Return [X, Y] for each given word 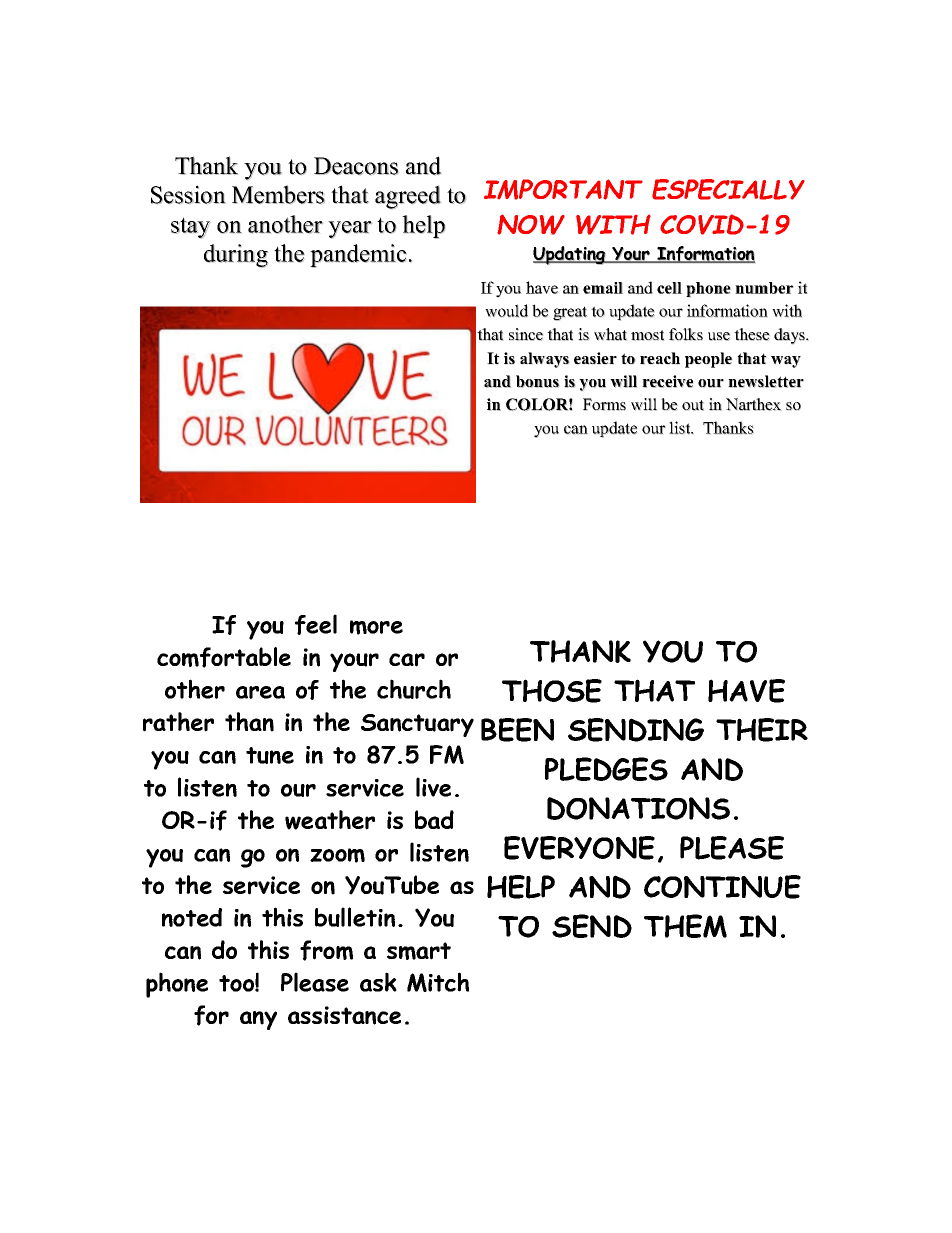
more [376, 627]
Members [278, 194]
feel [316, 624]
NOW [531, 224]
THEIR [762, 730]
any [258, 1020]
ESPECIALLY [728, 189]
